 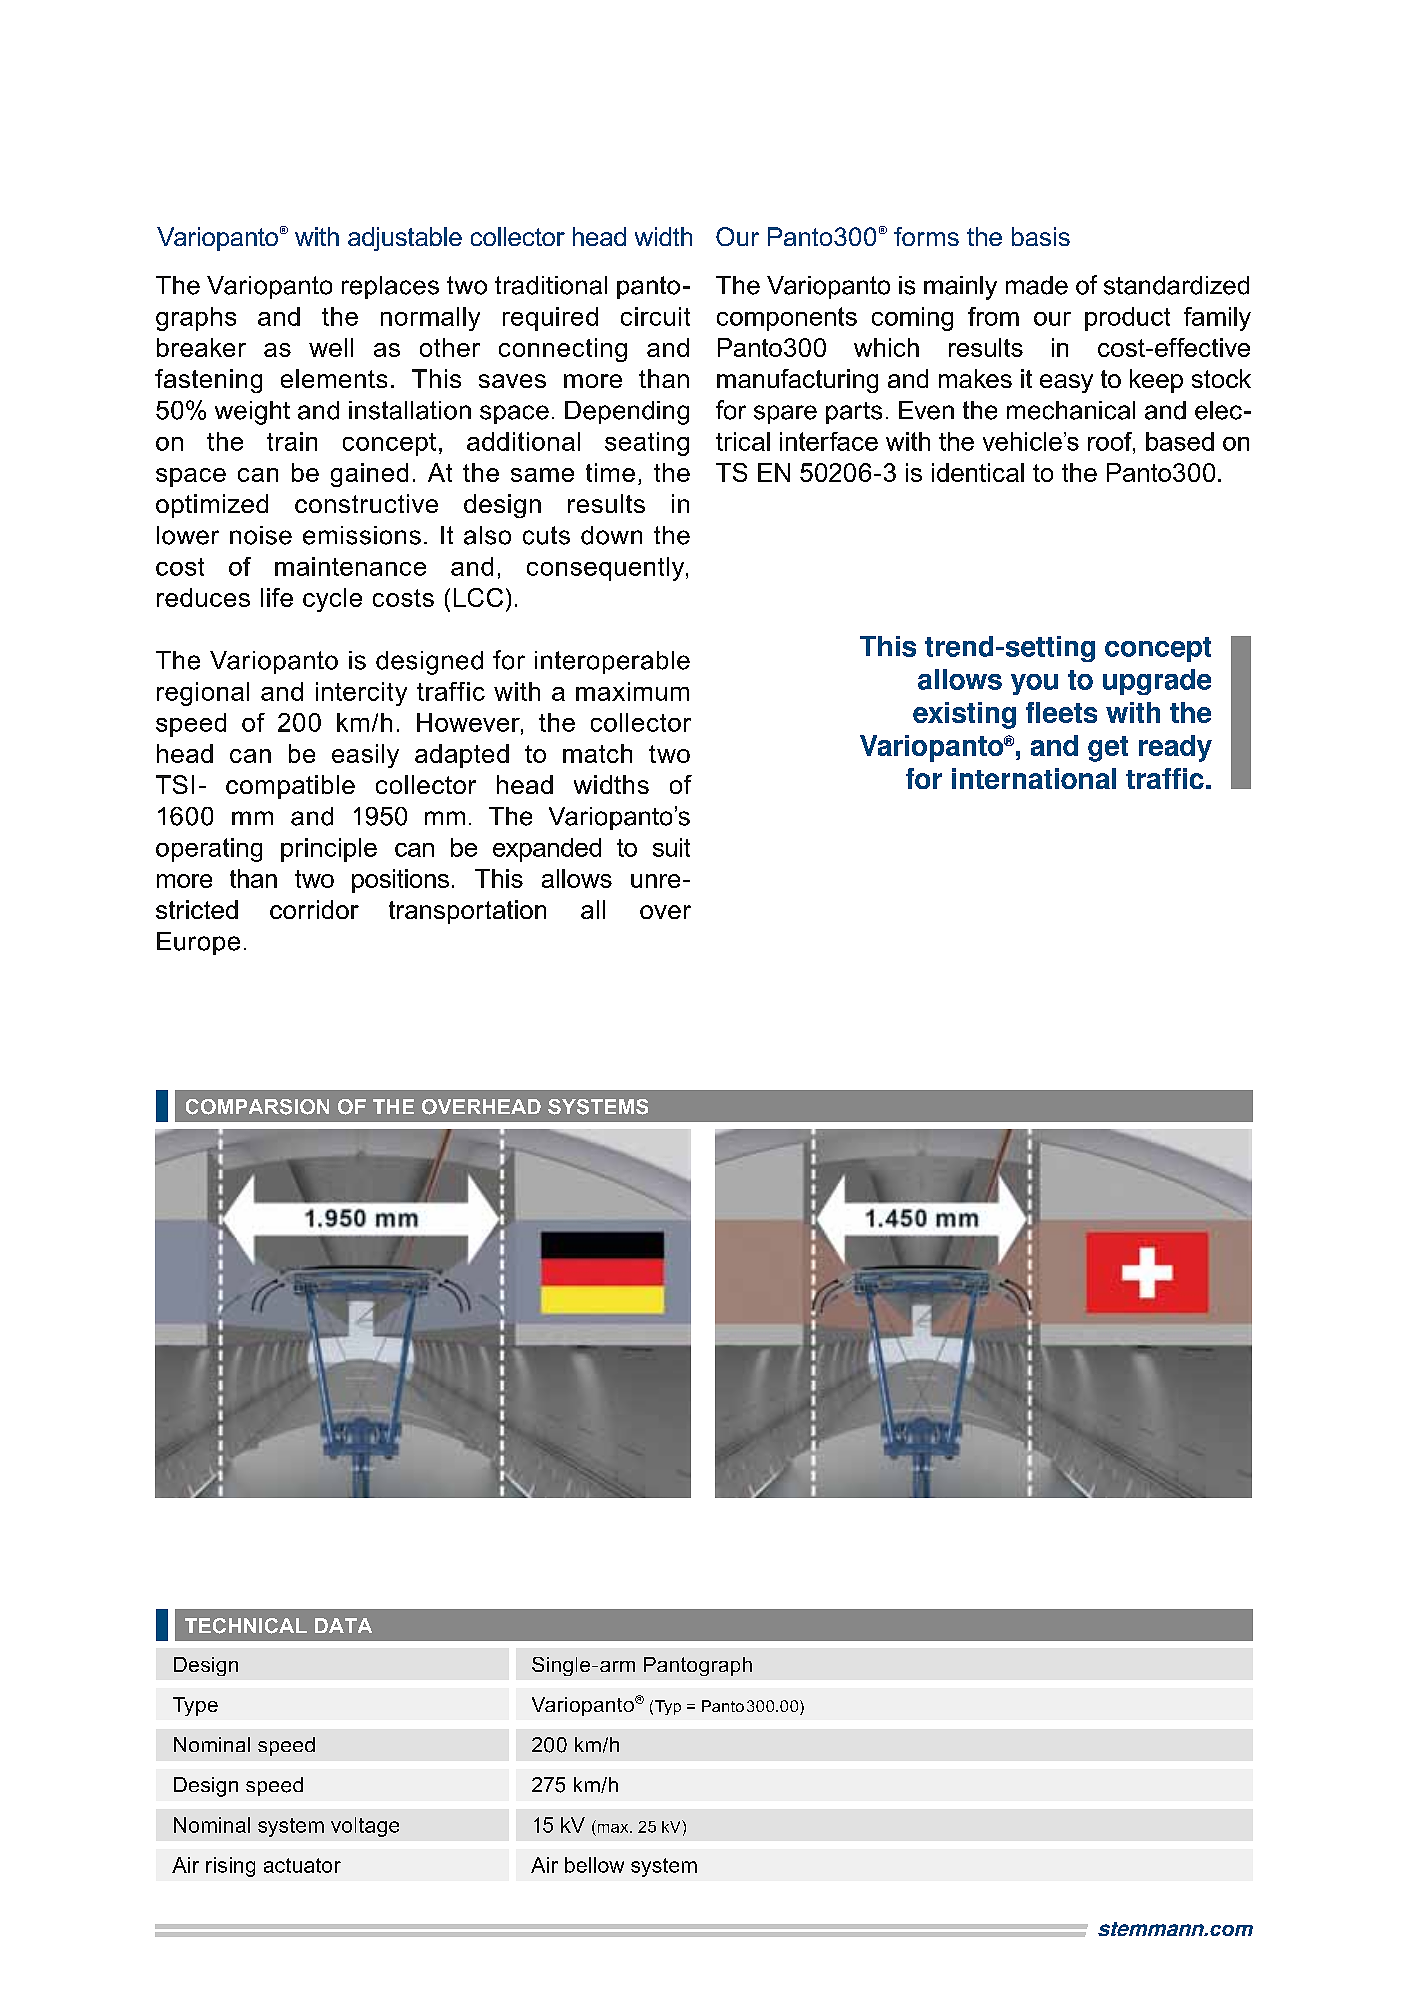 What do you see at coordinates (1127, 319) in the screenshot?
I see `product` at bounding box center [1127, 319].
